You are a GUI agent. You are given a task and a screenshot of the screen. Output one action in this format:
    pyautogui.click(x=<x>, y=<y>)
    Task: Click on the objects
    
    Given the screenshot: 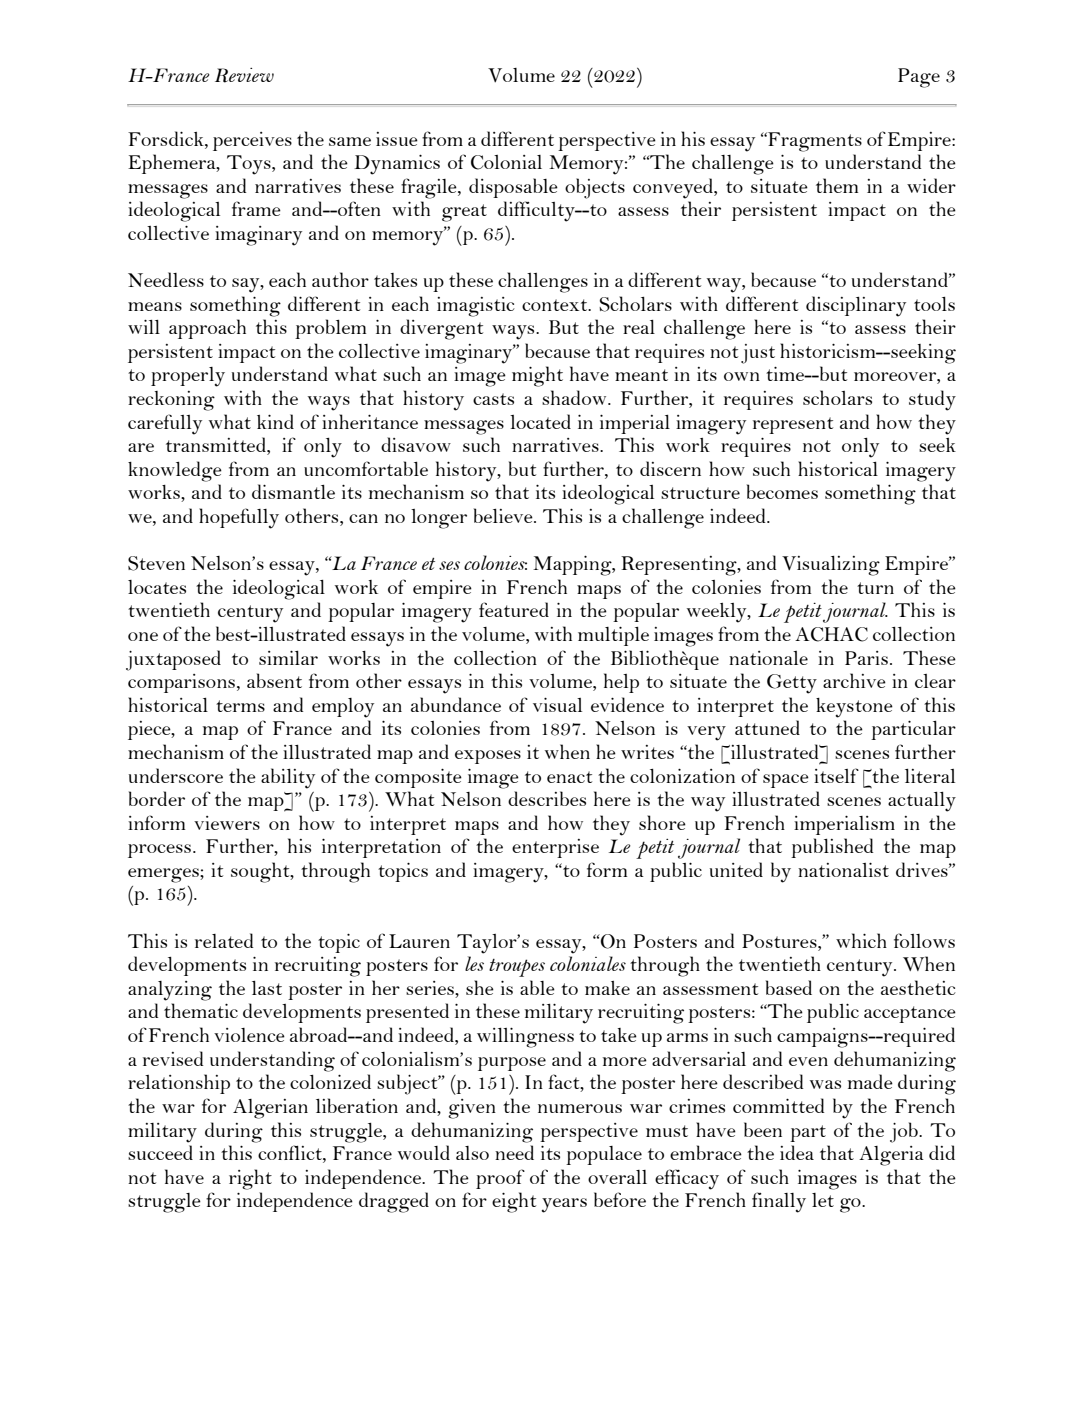 What is the action you would take?
    pyautogui.click(x=595, y=188)
